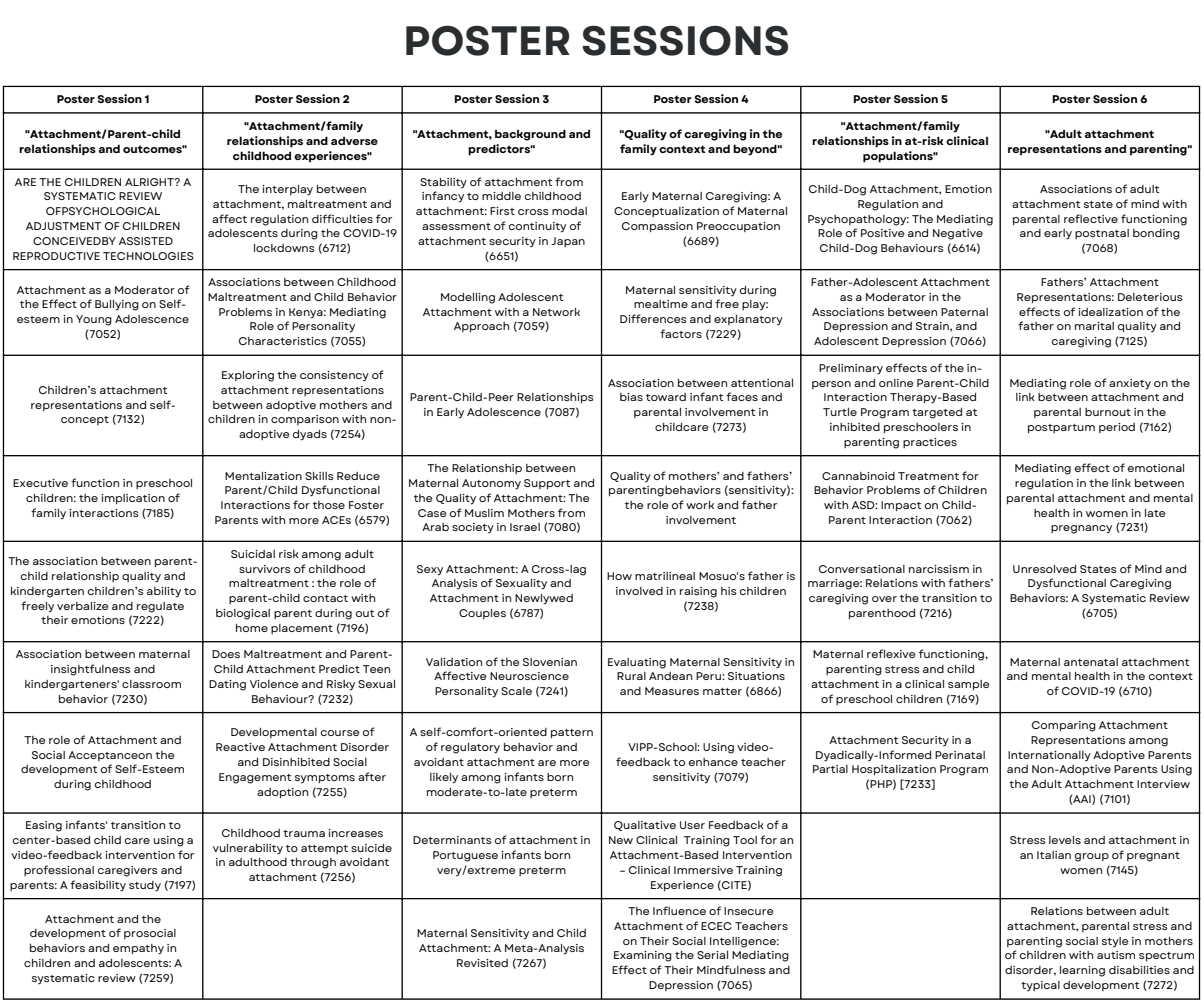 This screenshot has width=1203, height=1008. What do you see at coordinates (1061, 428) in the screenshot?
I see `postpartum` at bounding box center [1061, 428].
